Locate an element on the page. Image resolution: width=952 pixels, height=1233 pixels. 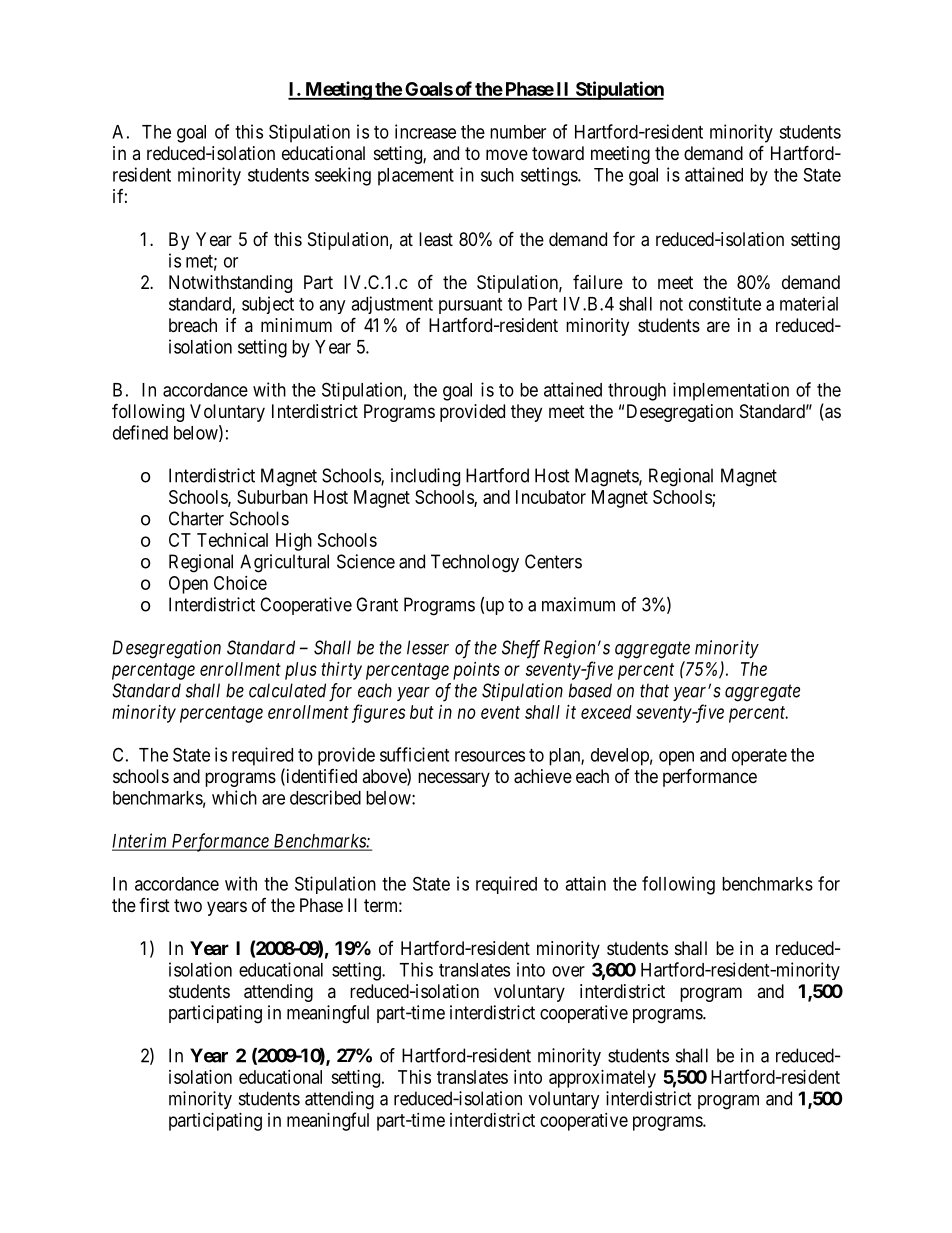
that is located at coordinates (654, 690).
